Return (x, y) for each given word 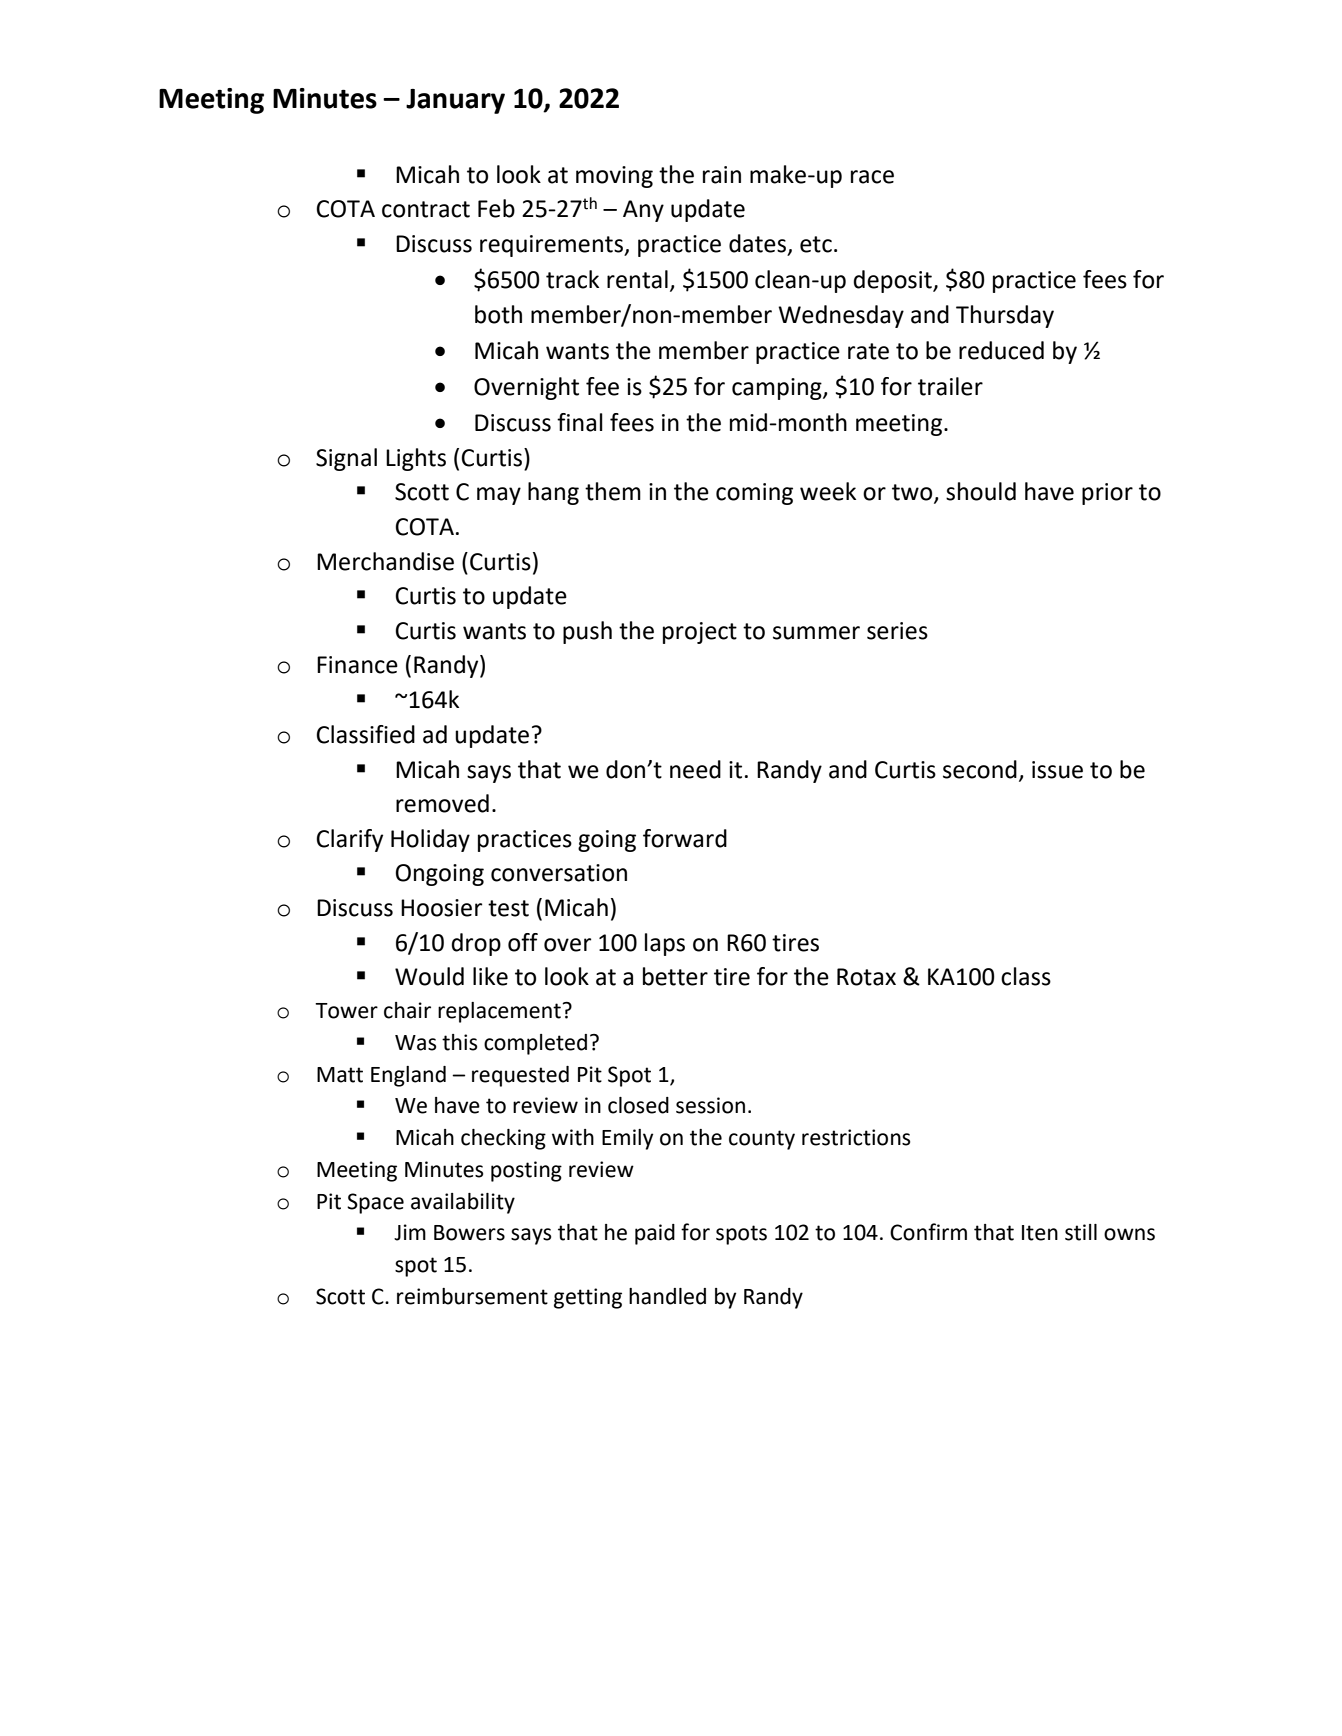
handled (667, 1296)
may (499, 496)
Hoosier (441, 908)
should (981, 491)
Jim (410, 1232)
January (455, 101)
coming (754, 494)
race (872, 177)
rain (722, 175)
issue (1057, 770)
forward (685, 838)
